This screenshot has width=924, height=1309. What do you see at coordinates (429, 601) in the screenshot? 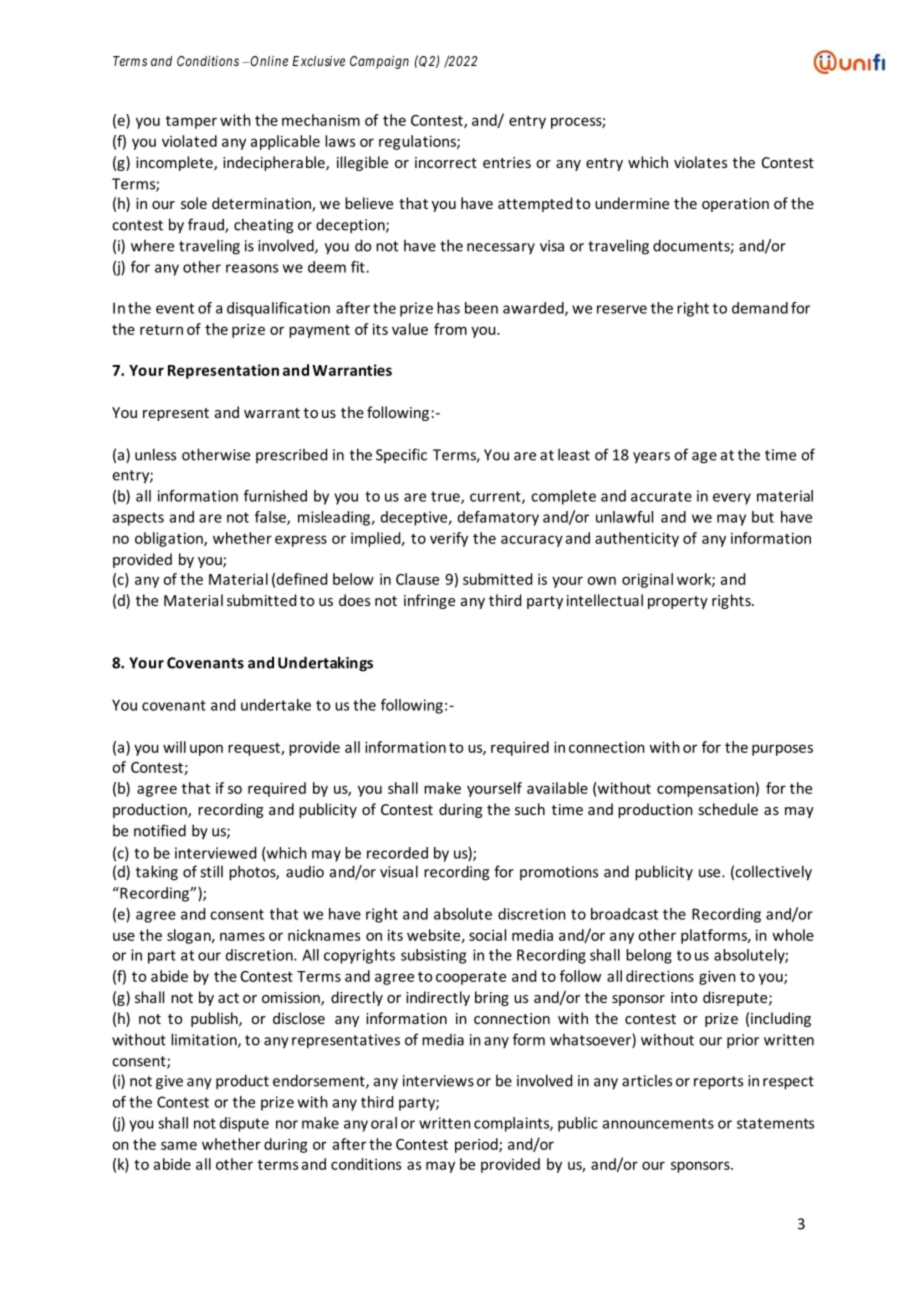
I see `infringe` at bounding box center [429, 601].
